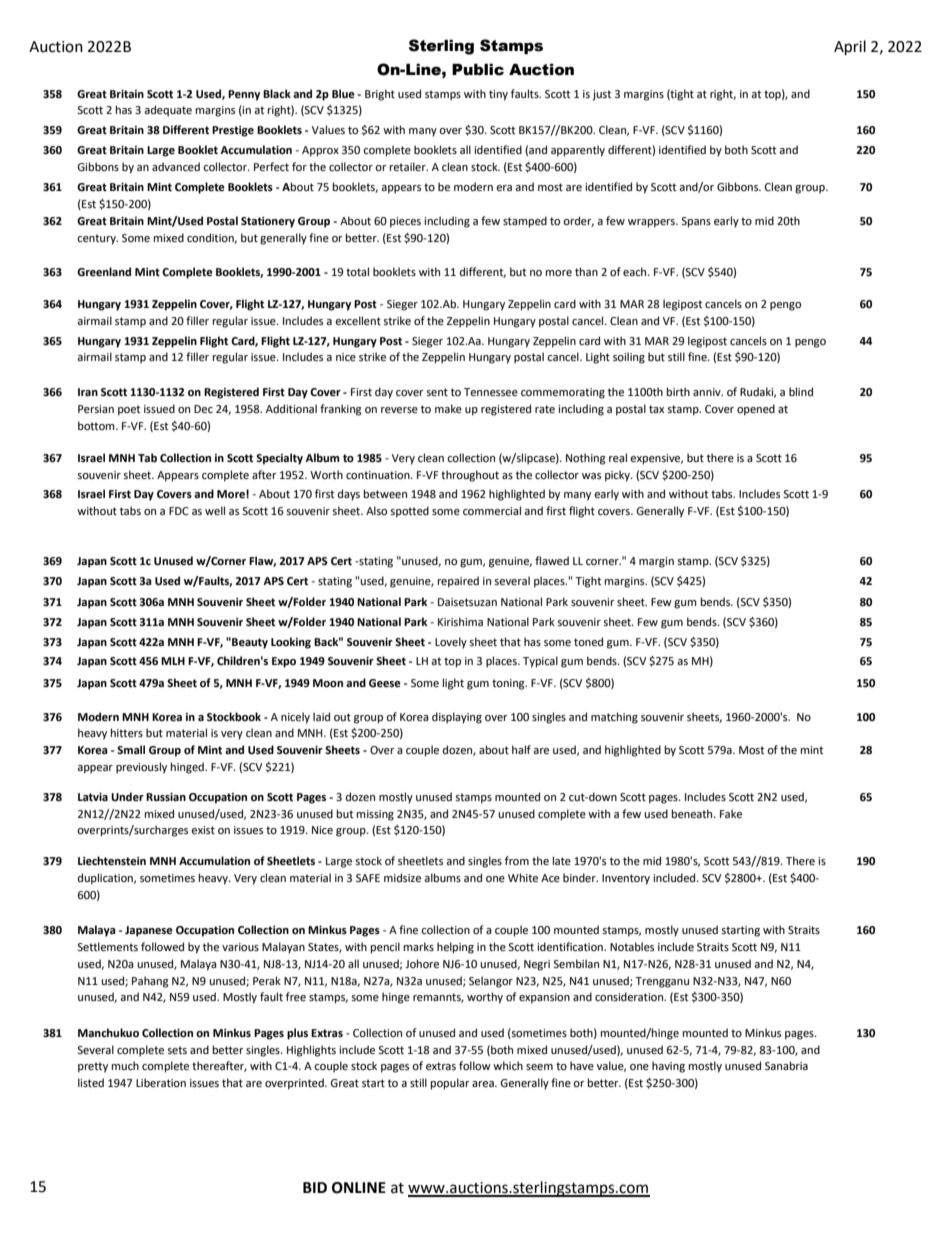  What do you see at coordinates (179, 511) in the screenshot?
I see `FDC` at bounding box center [179, 511].
